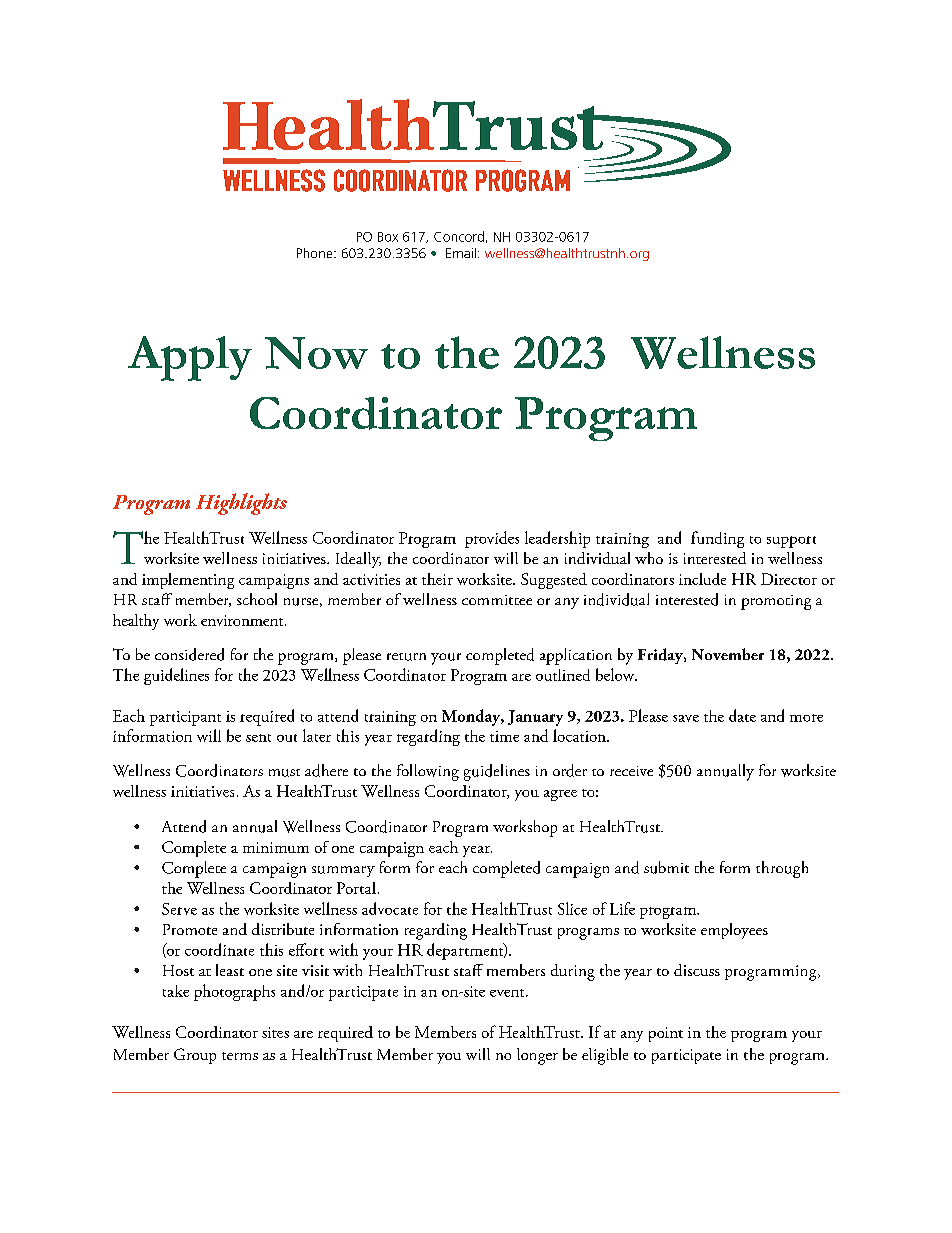 The height and width of the page is (1233, 952). I want to click on return, so click(406, 657).
